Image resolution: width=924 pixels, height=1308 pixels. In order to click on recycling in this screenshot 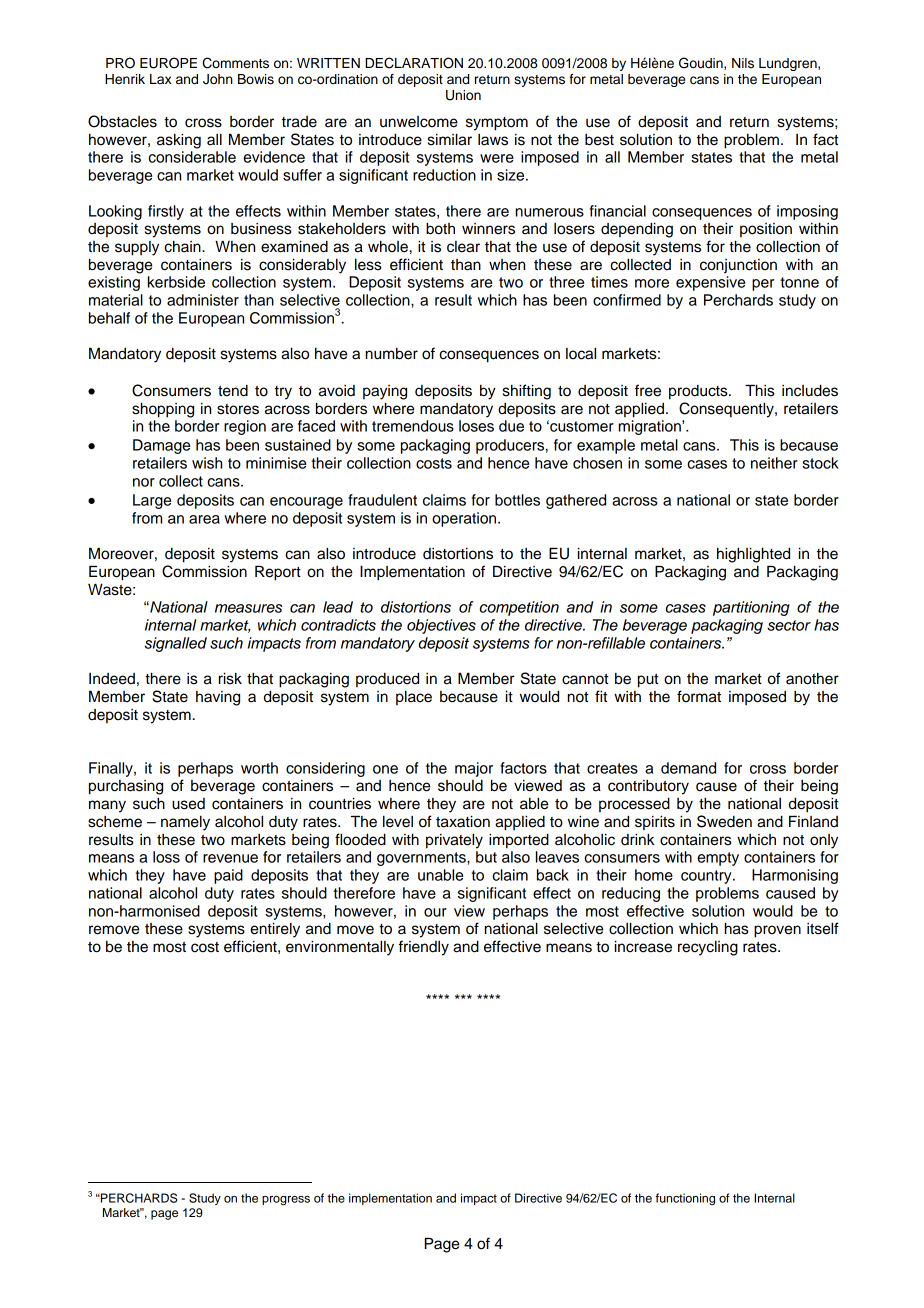, I will do `click(708, 948)`.
